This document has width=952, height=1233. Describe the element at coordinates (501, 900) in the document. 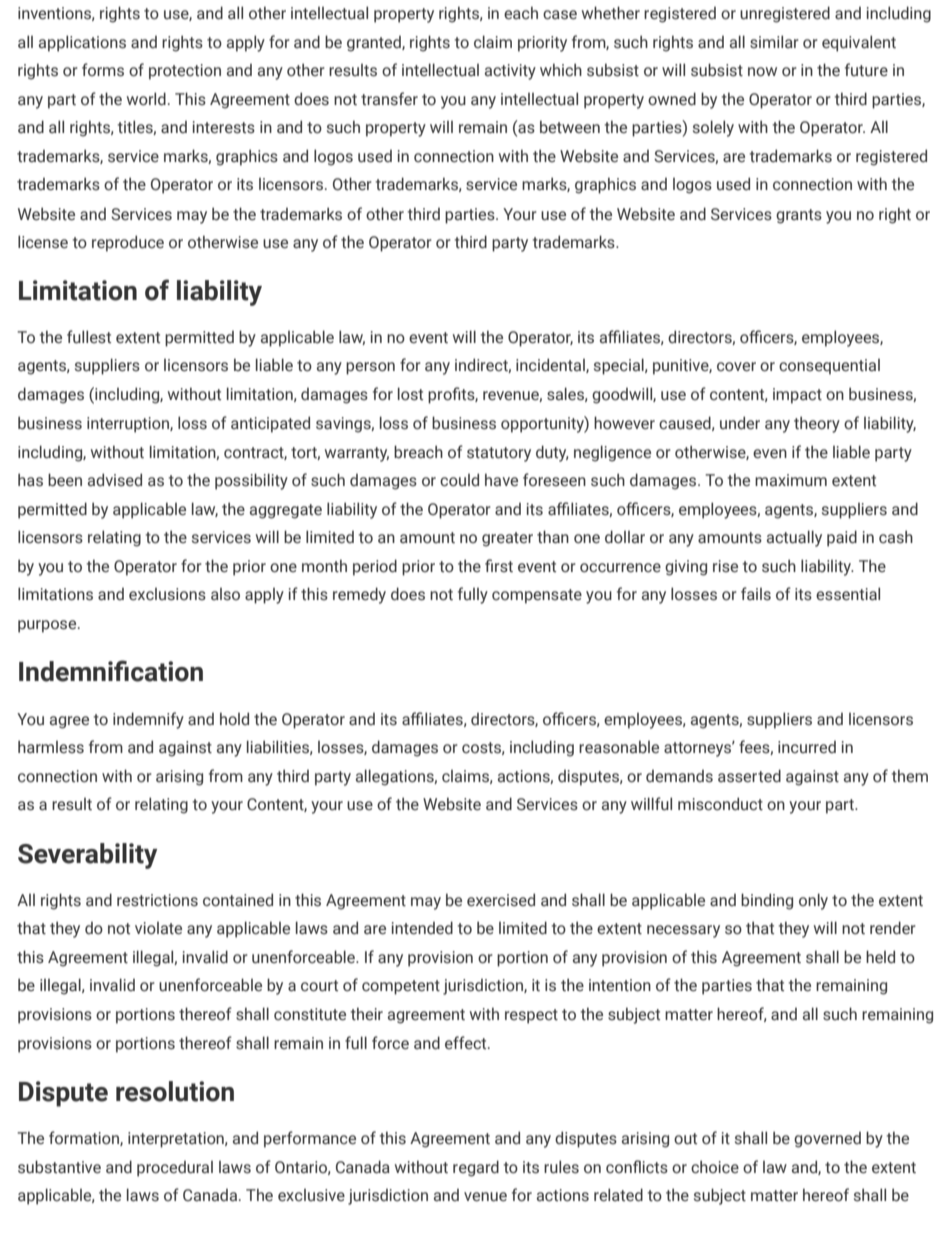

I see `exercised` at that location.
